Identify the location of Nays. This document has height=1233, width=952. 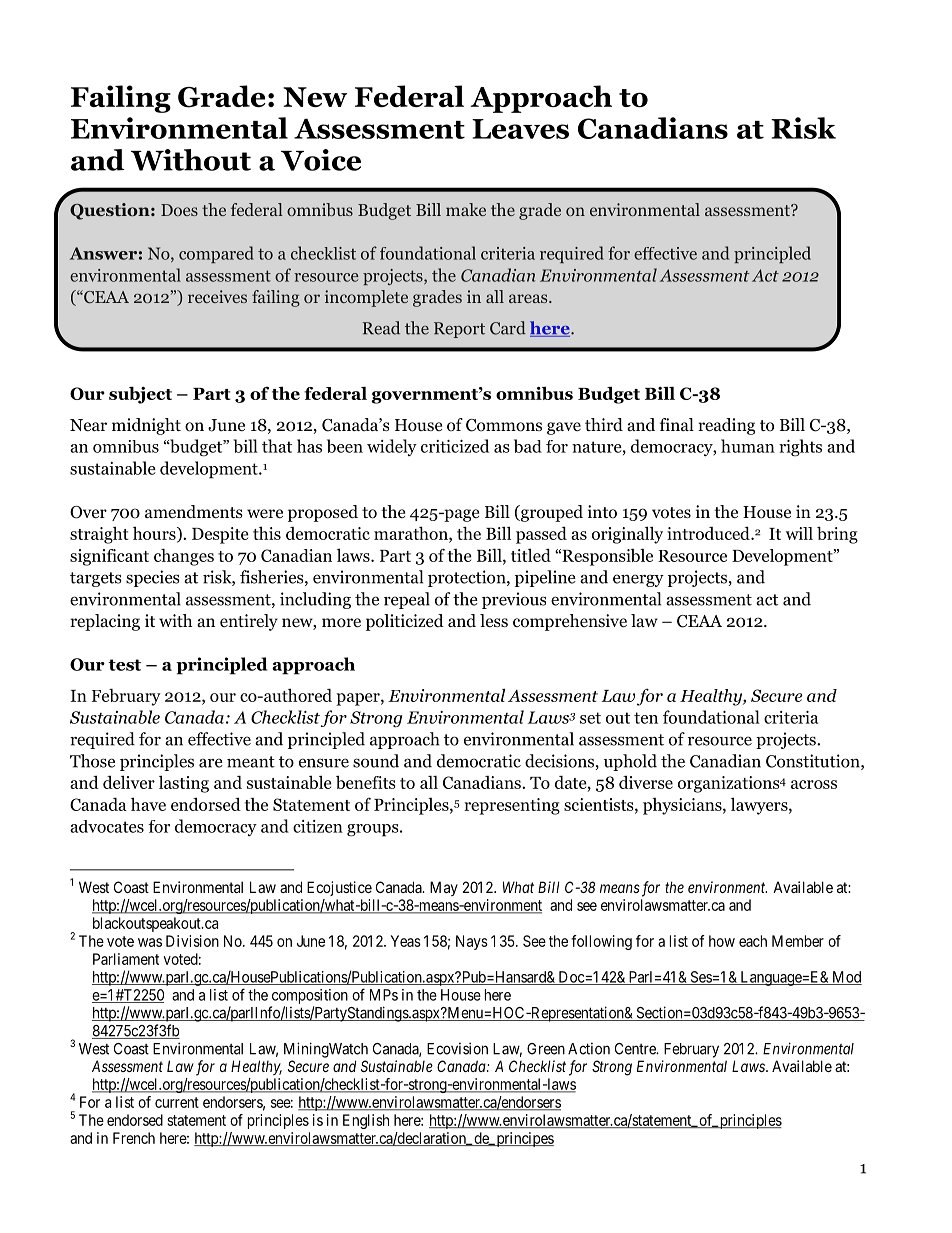
(472, 942).
